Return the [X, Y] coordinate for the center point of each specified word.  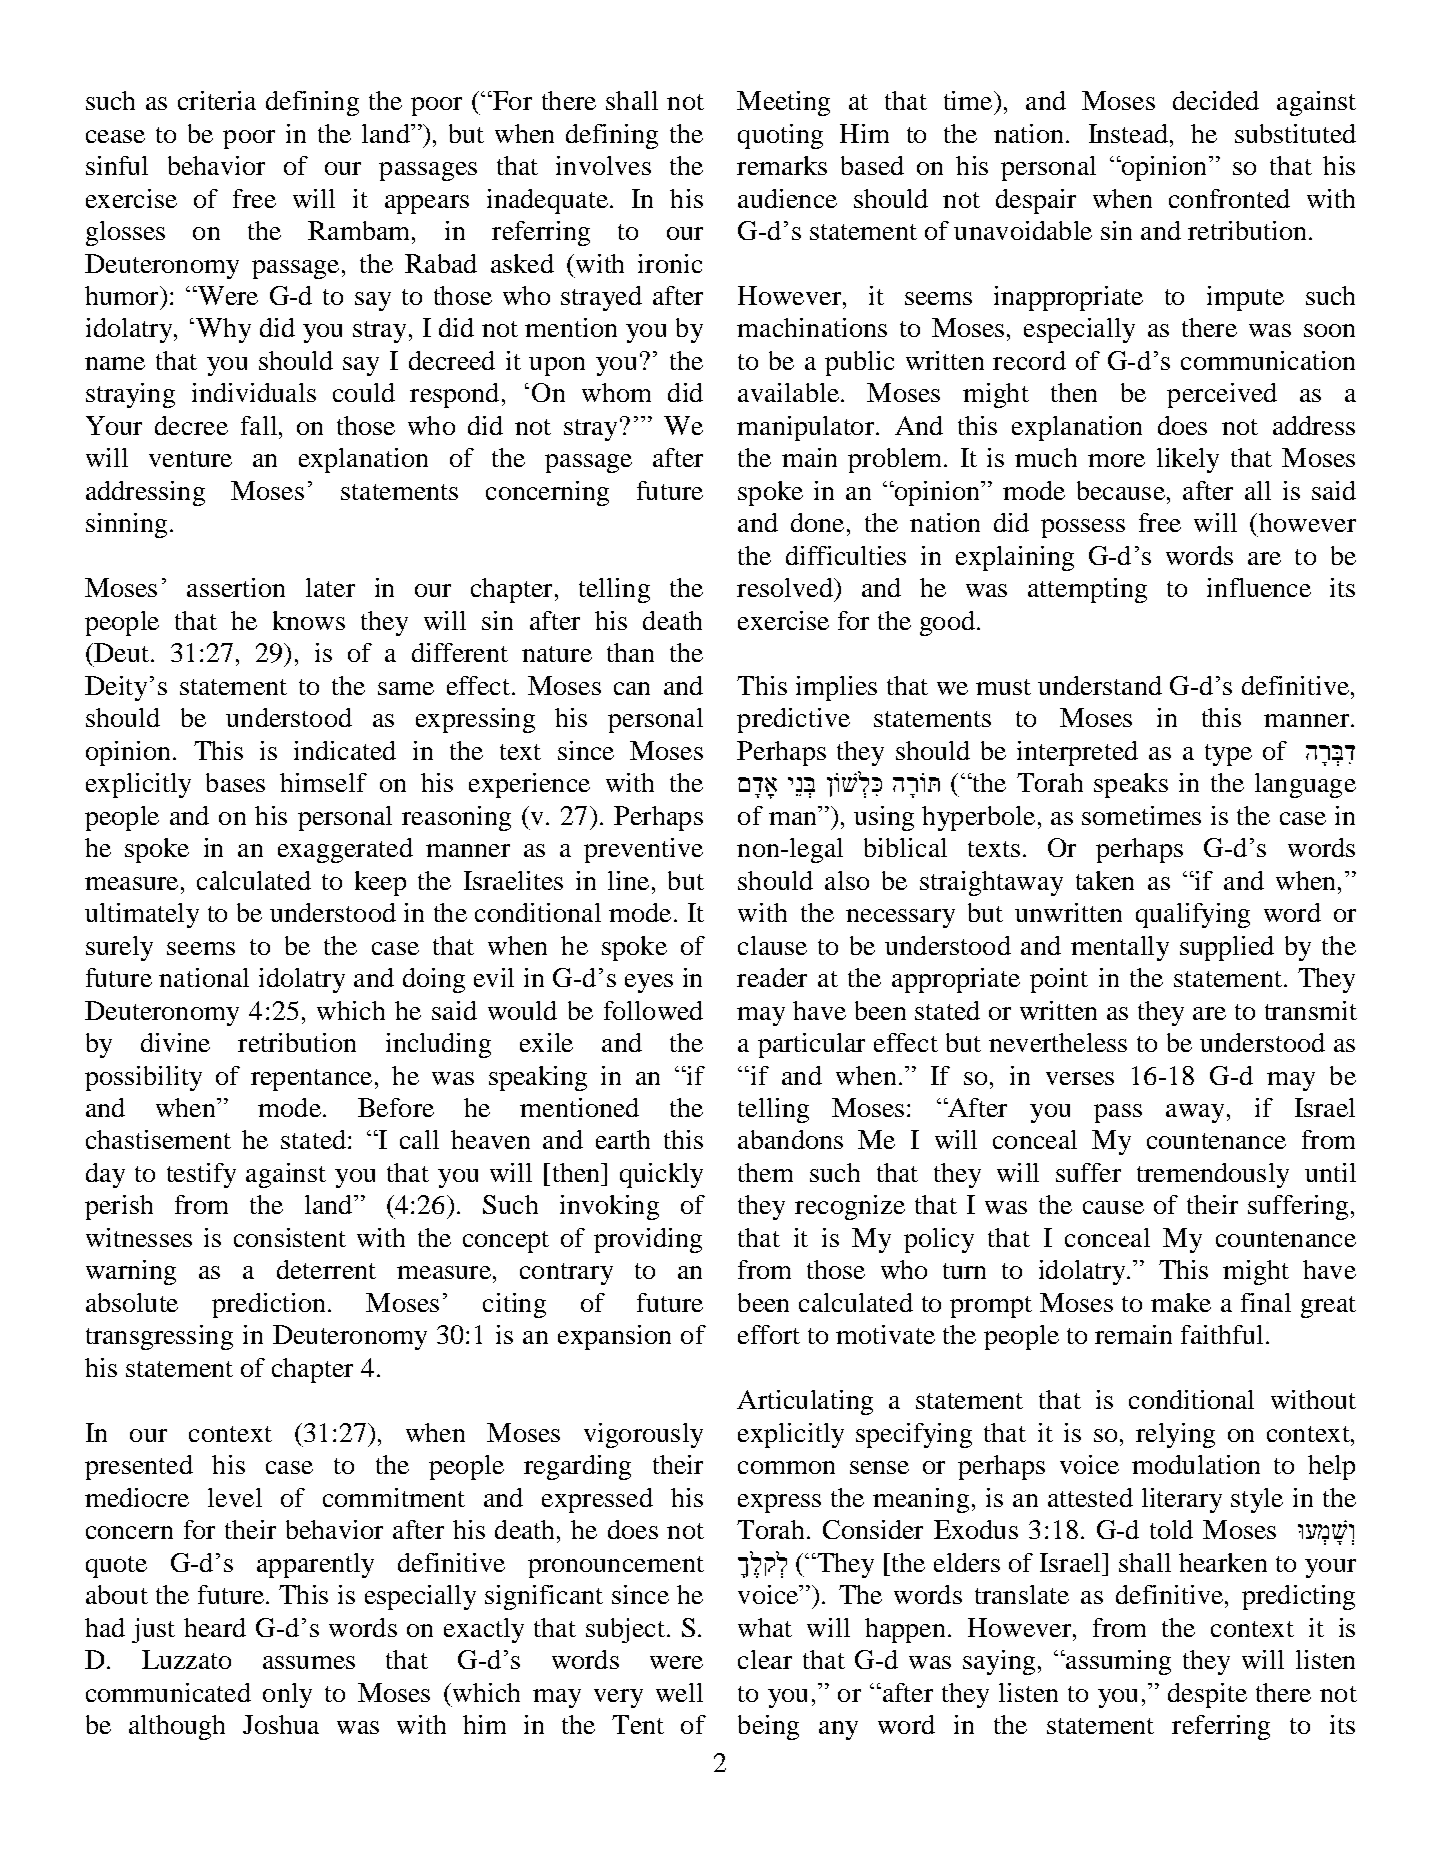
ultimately [142, 915]
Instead [1130, 133]
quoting [780, 136]
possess [1083, 528]
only [287, 1695]
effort [769, 1334]
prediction [268, 1305]
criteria [217, 100]
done [817, 522]
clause [772, 945]
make [1181, 1302]
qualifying [1193, 915]
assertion [236, 587]
